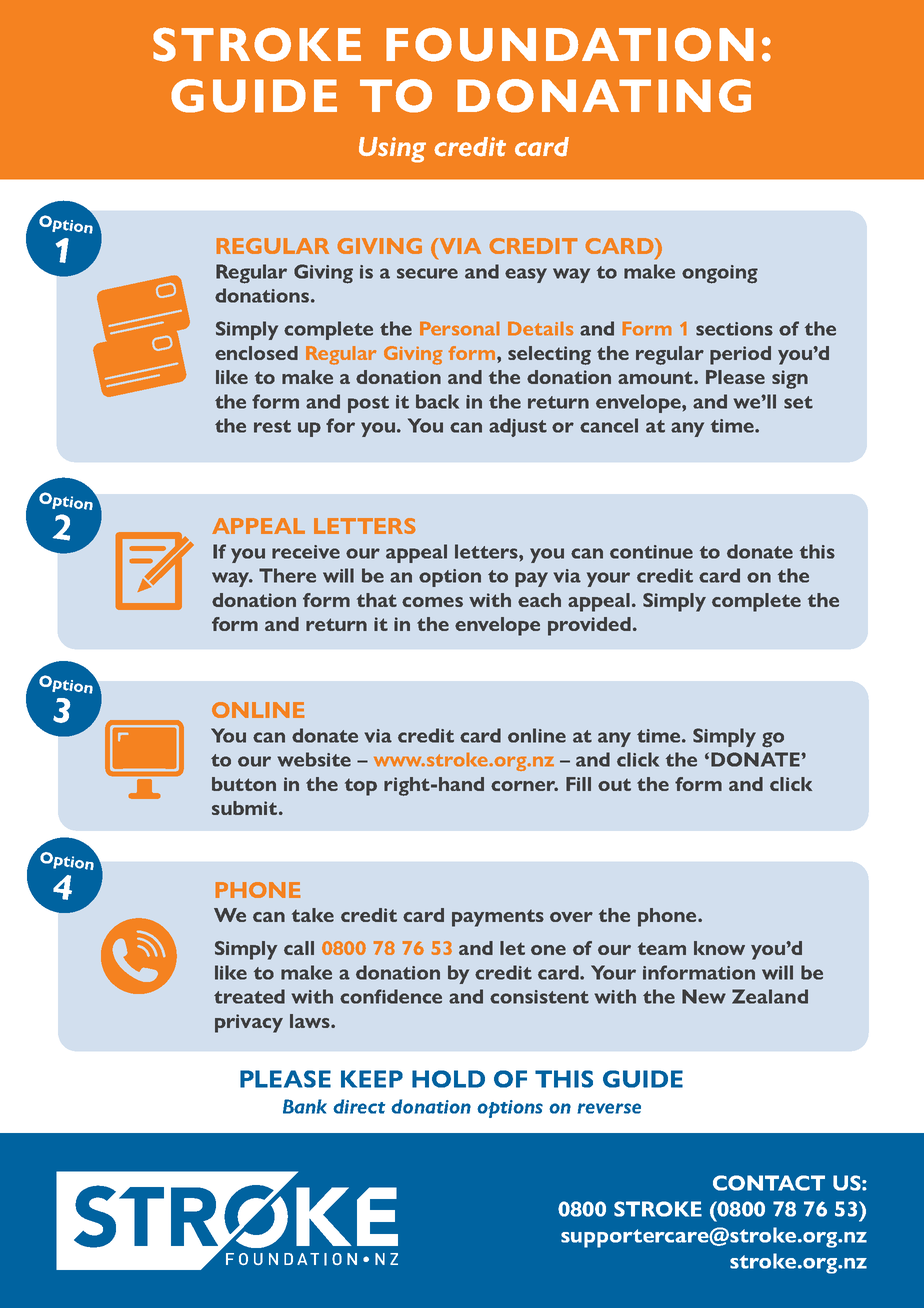 Image resolution: width=924 pixels, height=1308 pixels. I want to click on Using, so click(392, 150).
